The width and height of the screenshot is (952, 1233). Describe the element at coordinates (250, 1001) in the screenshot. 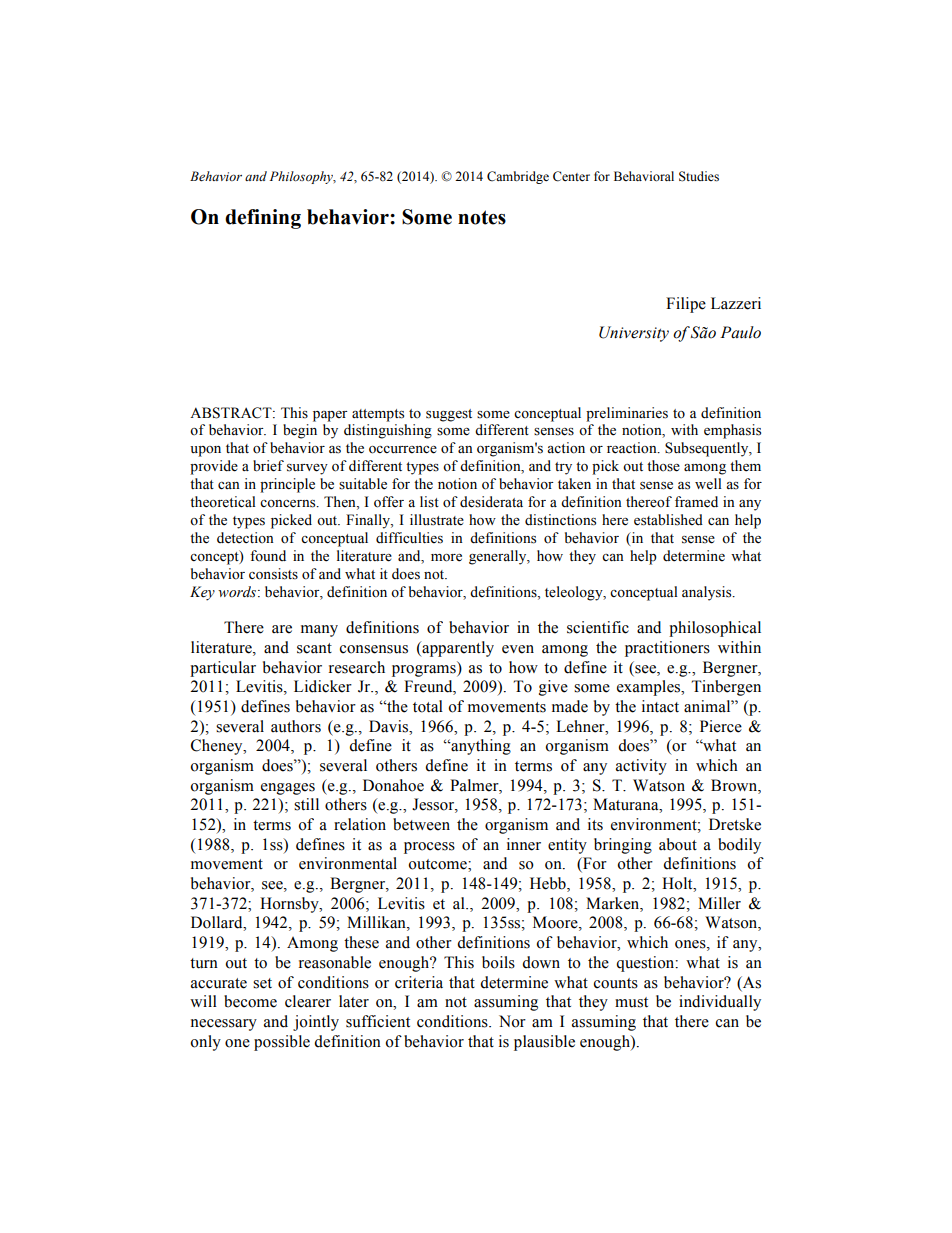

I see `become` at that location.
